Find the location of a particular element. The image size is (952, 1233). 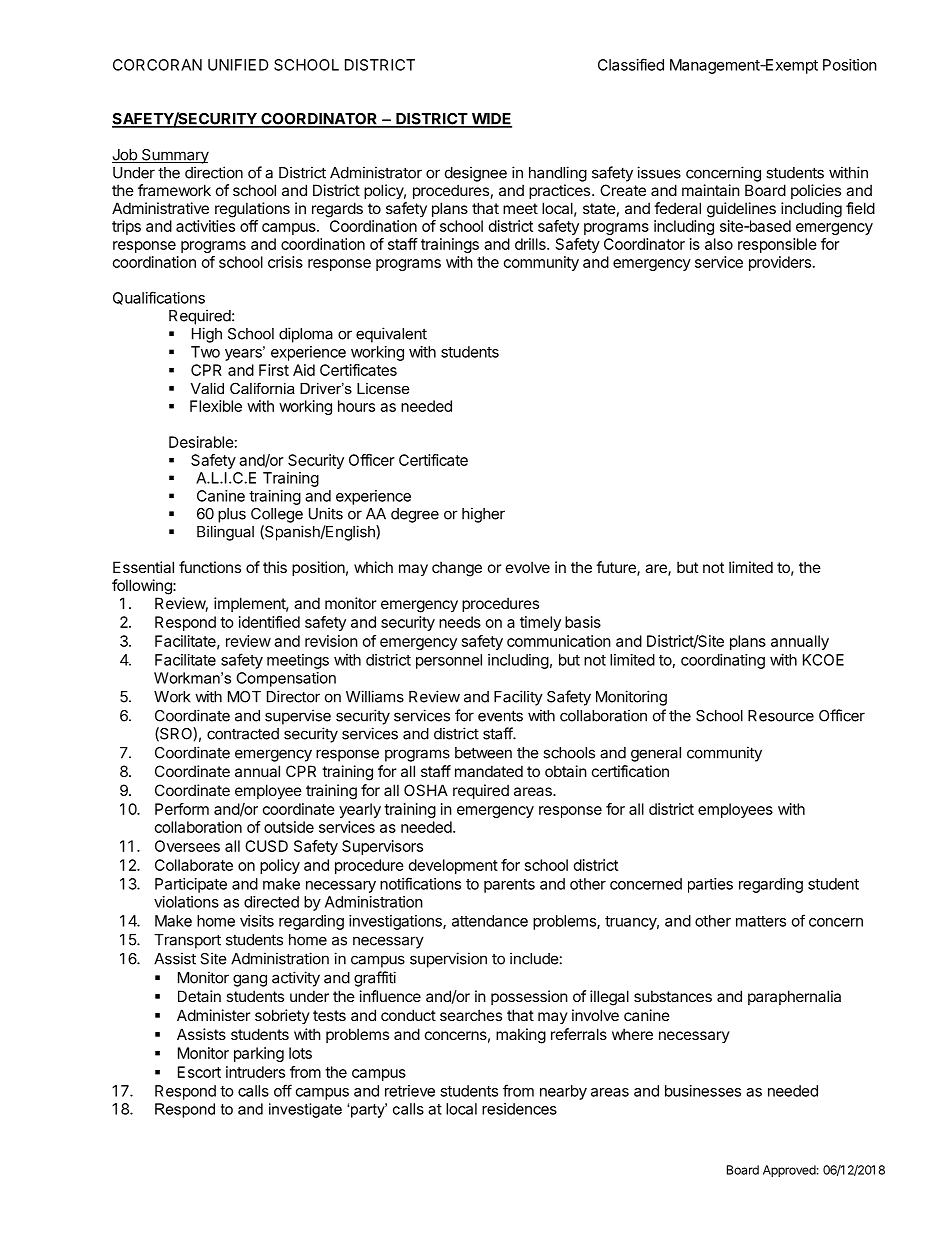

policies is located at coordinates (816, 191).
